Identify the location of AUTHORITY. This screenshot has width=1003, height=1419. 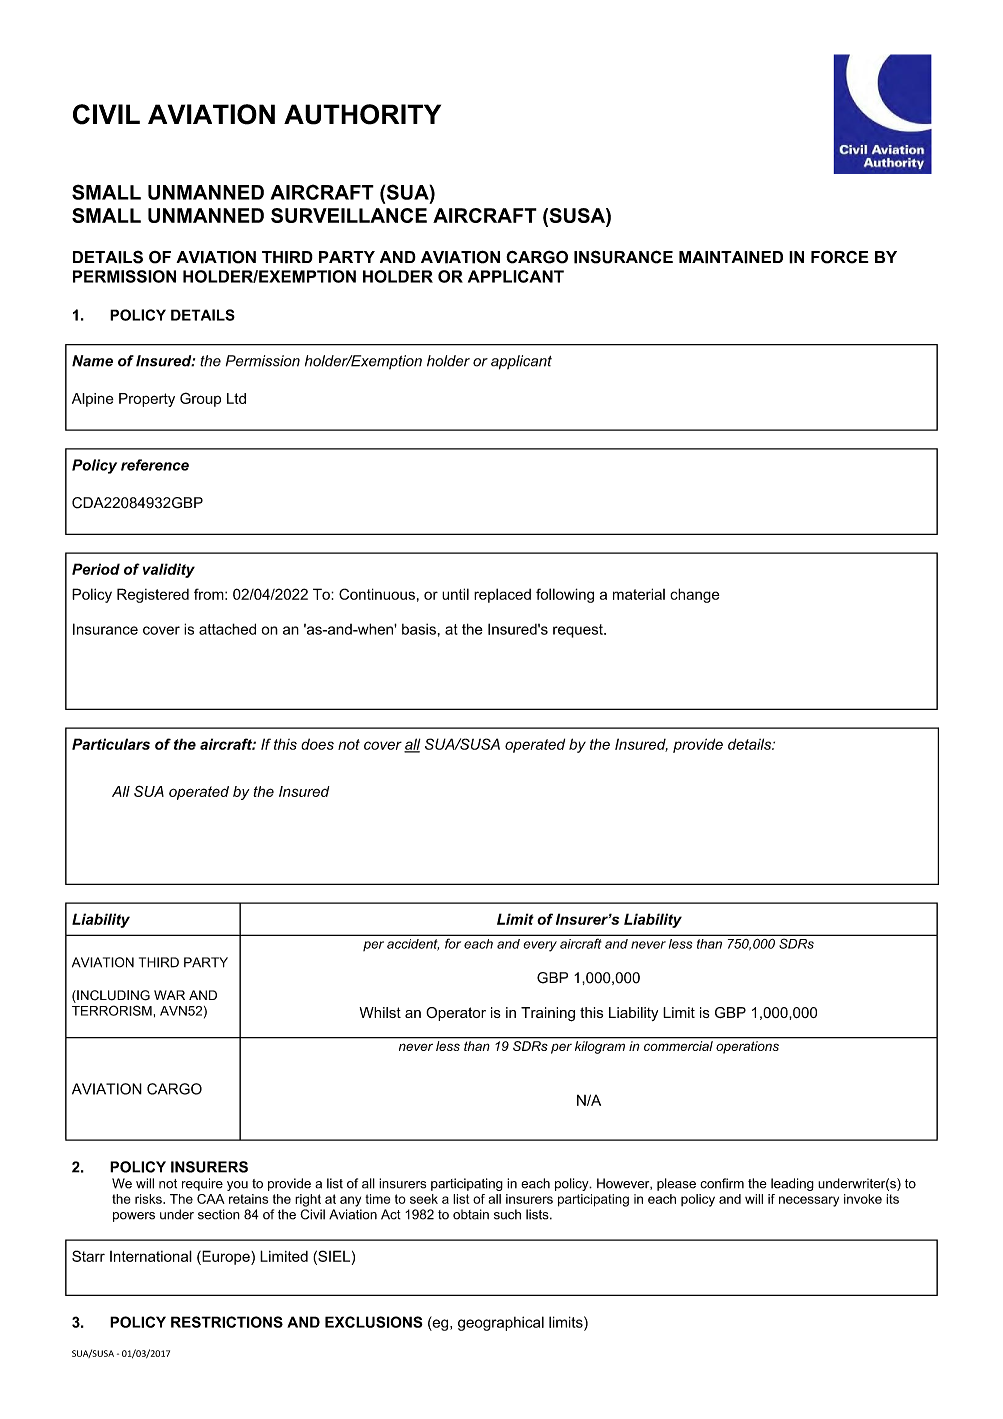
(362, 114).
